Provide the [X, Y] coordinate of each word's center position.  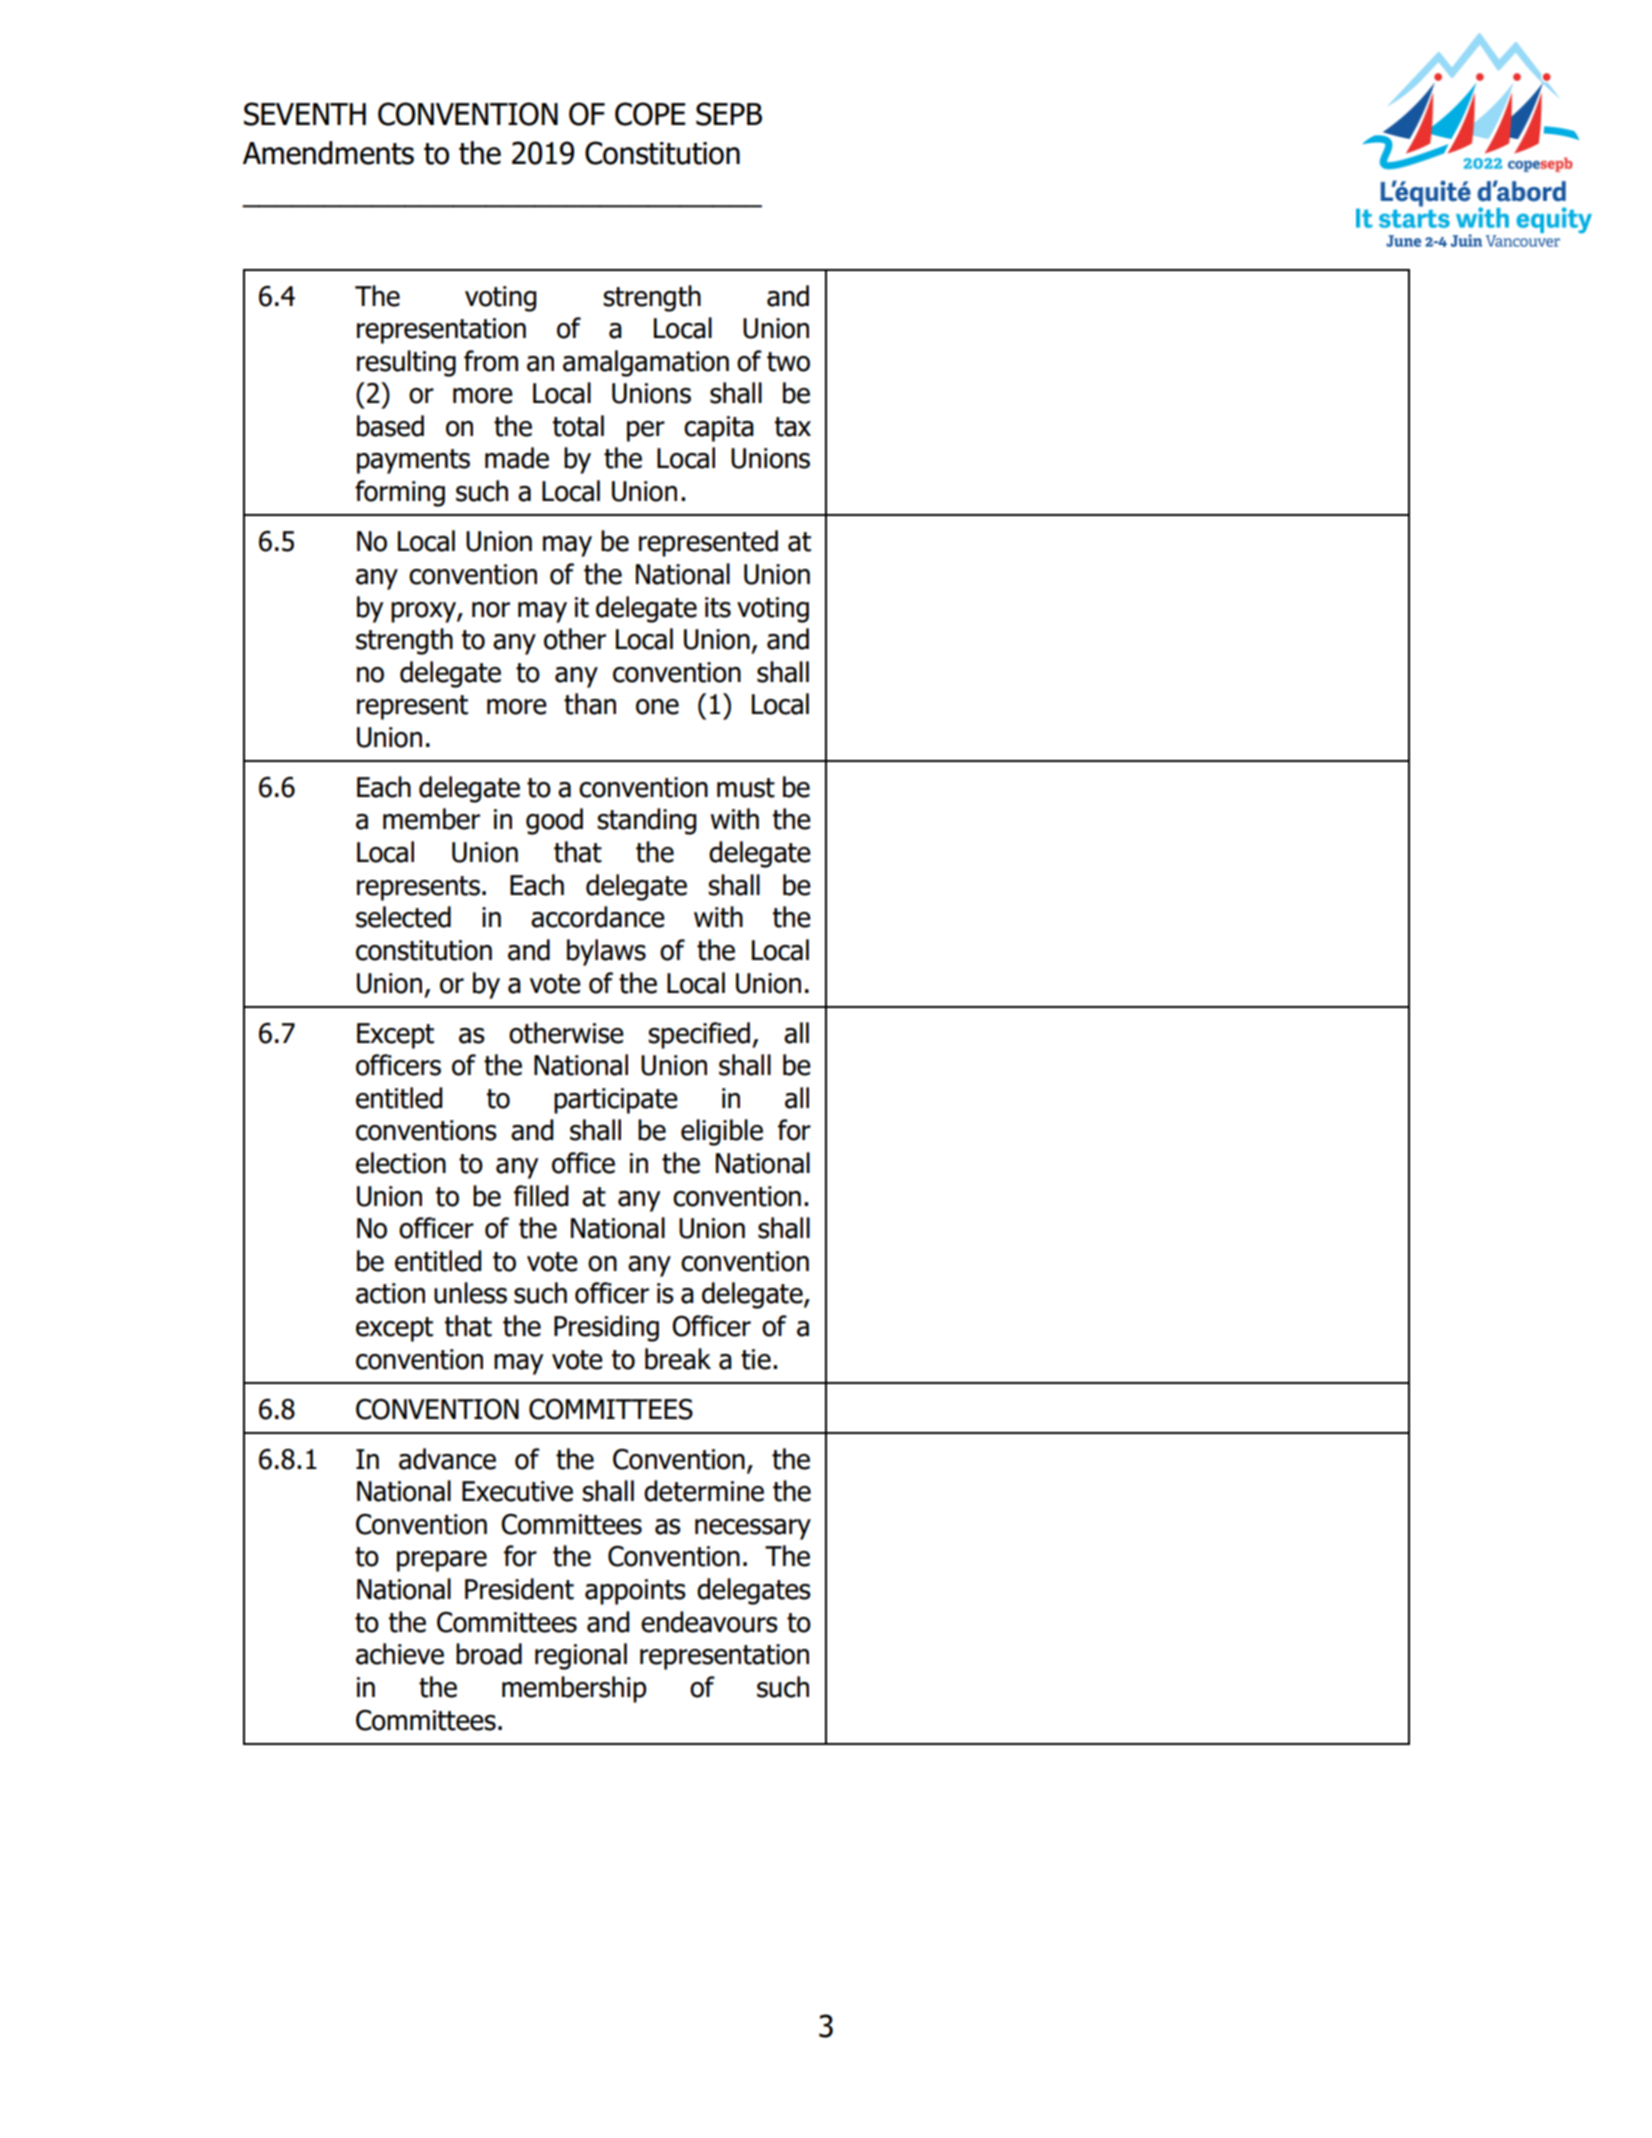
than [590, 704]
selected [403, 917]
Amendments [328, 153]
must [746, 788]
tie [756, 1359]
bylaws [606, 952]
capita [719, 429]
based [390, 426]
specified [699, 1035]
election [401, 1163]
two [788, 362]
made [517, 458]
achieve [400, 1654]
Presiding [606, 1328]
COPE [650, 114]
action [390, 1293]
